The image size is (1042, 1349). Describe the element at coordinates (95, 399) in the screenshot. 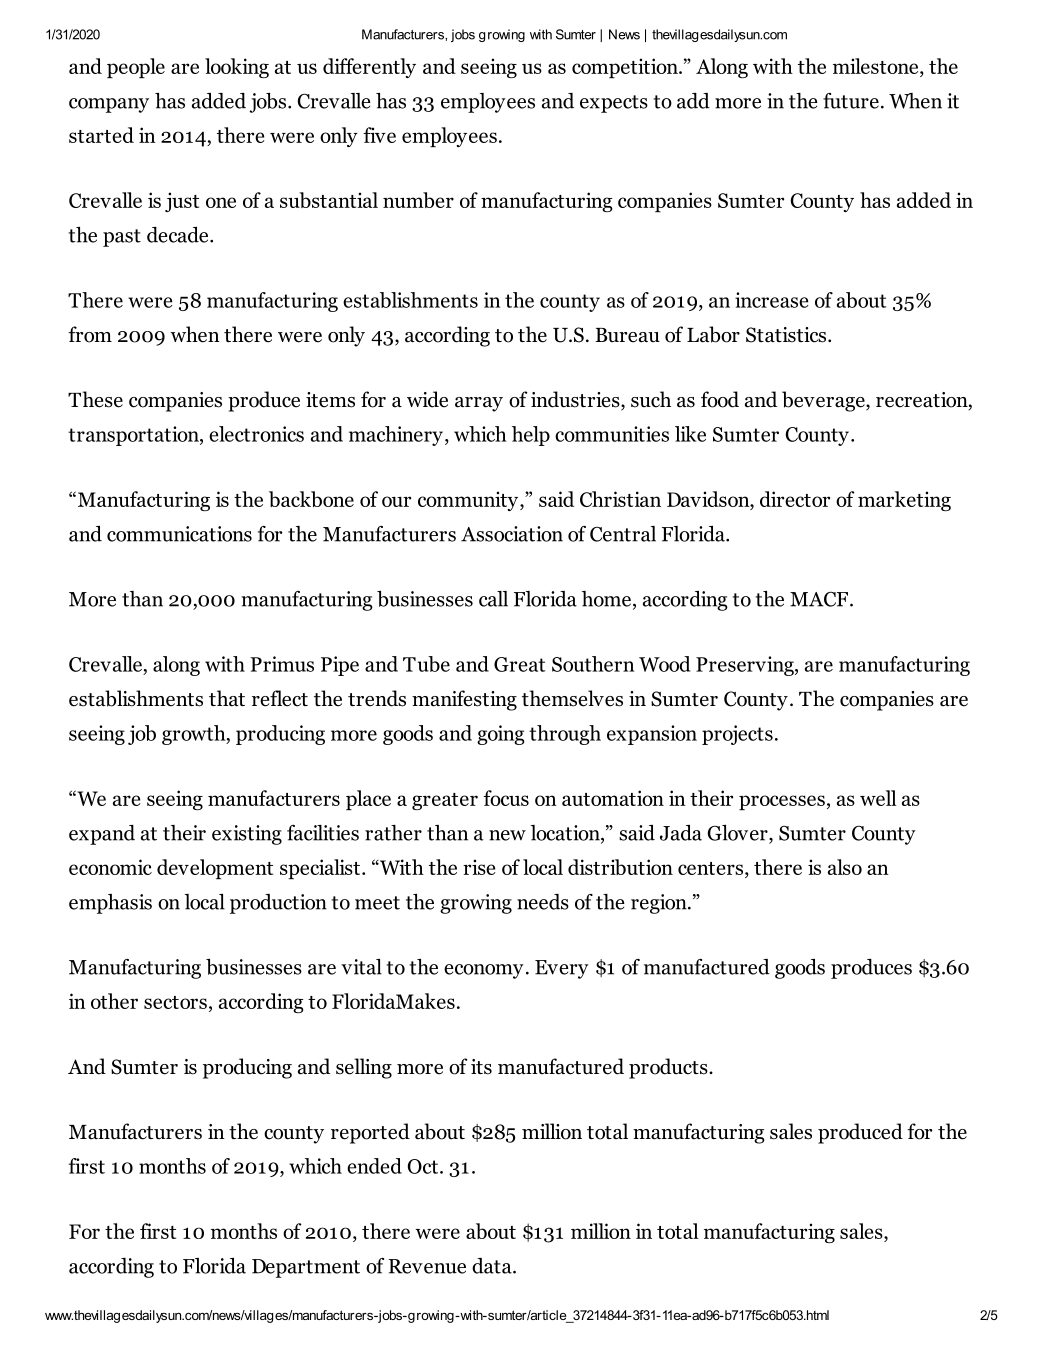

I see `These` at that location.
